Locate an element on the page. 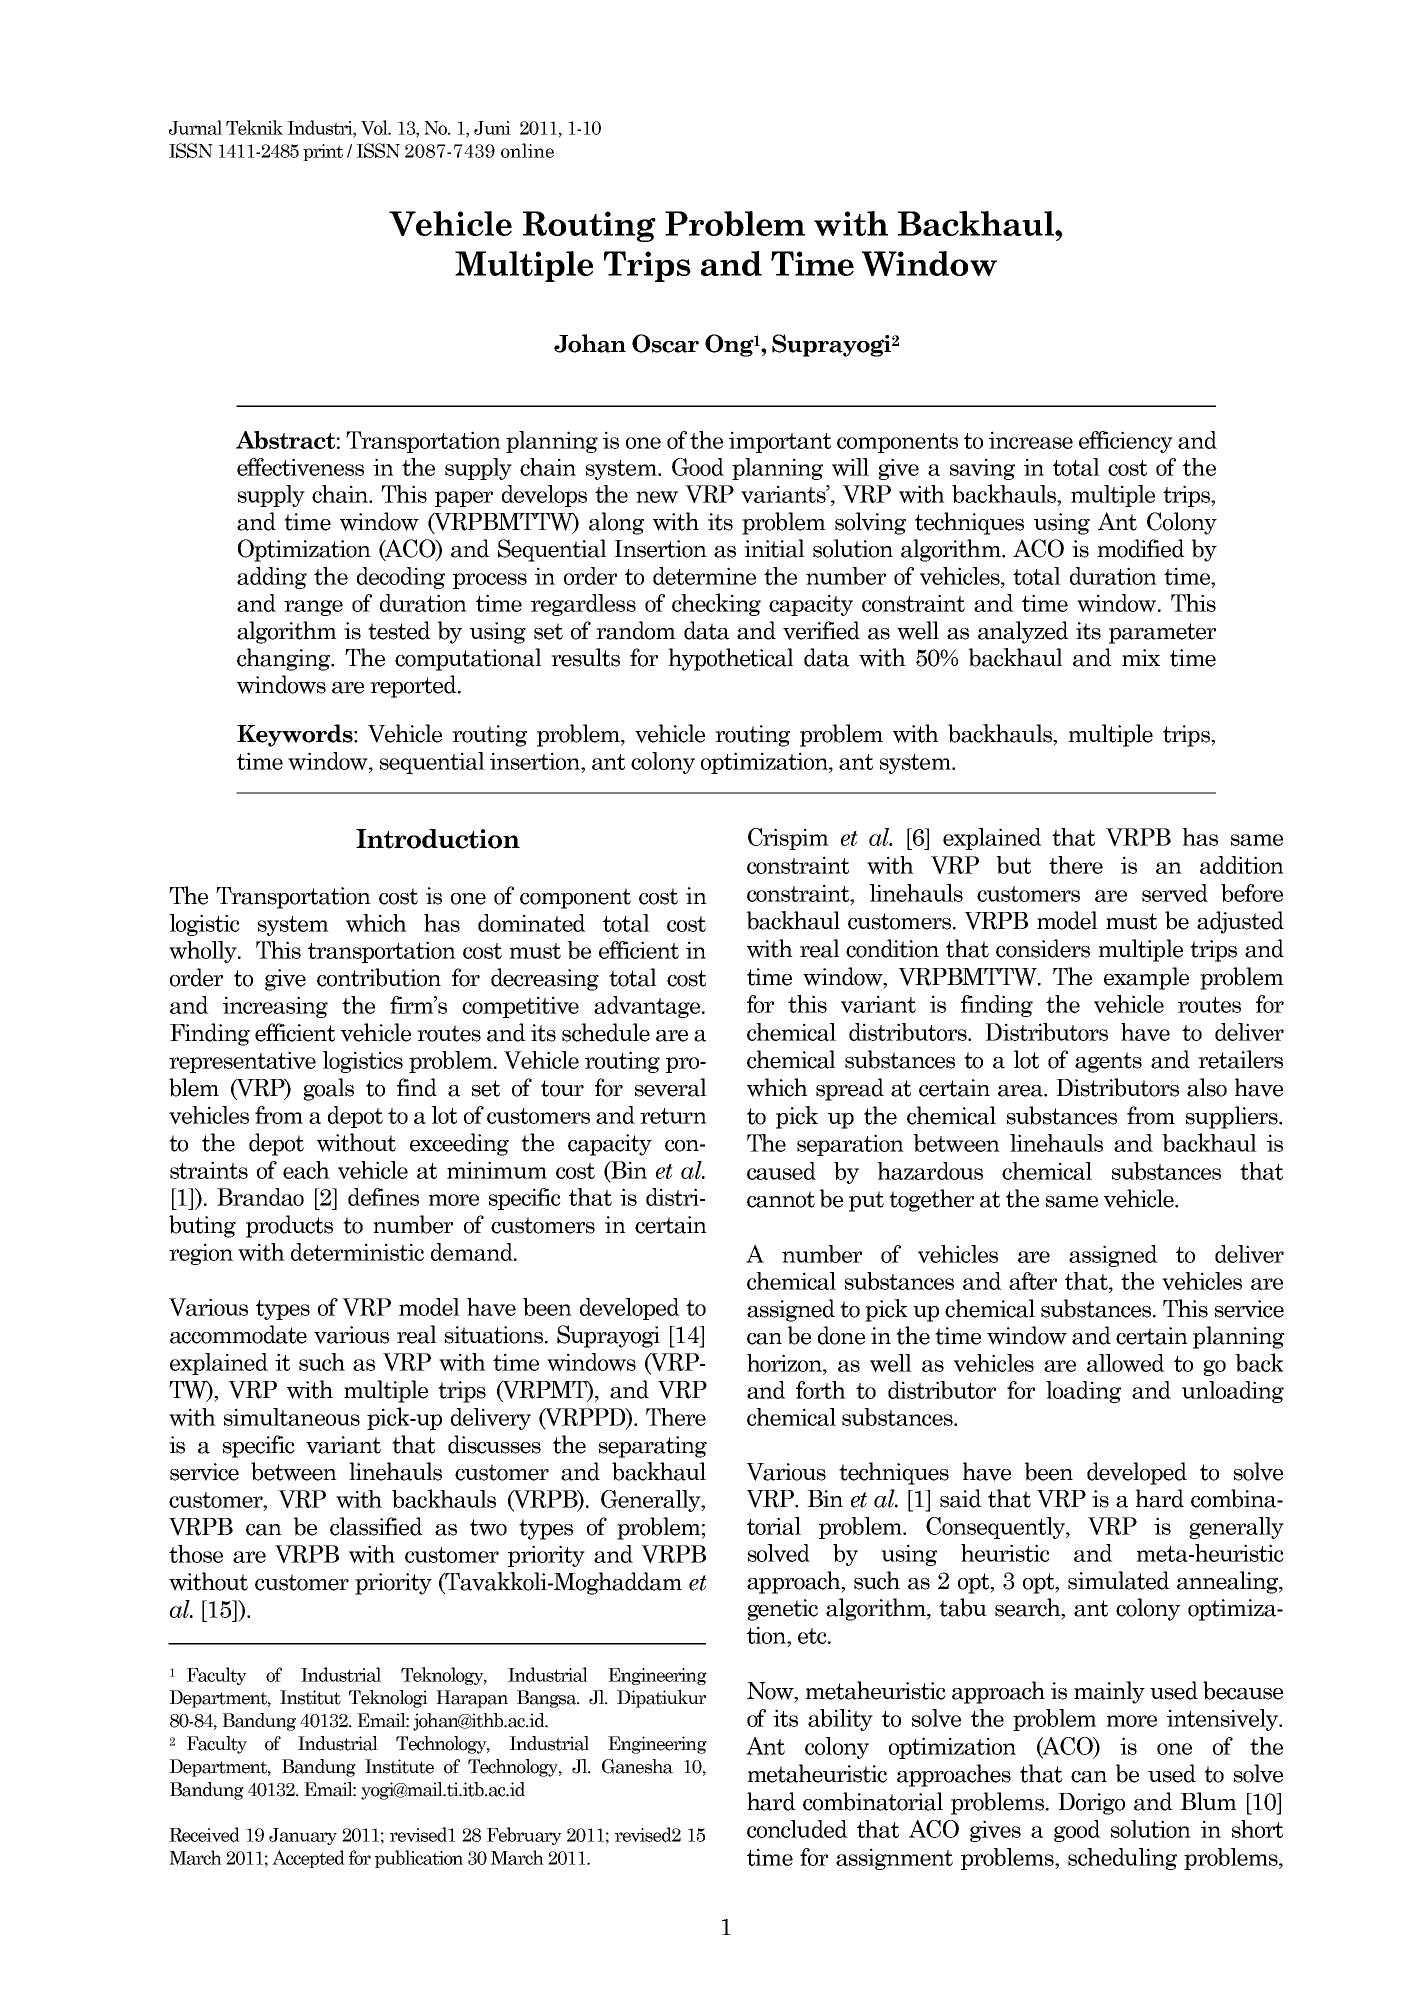  return is located at coordinates (673, 1116).
